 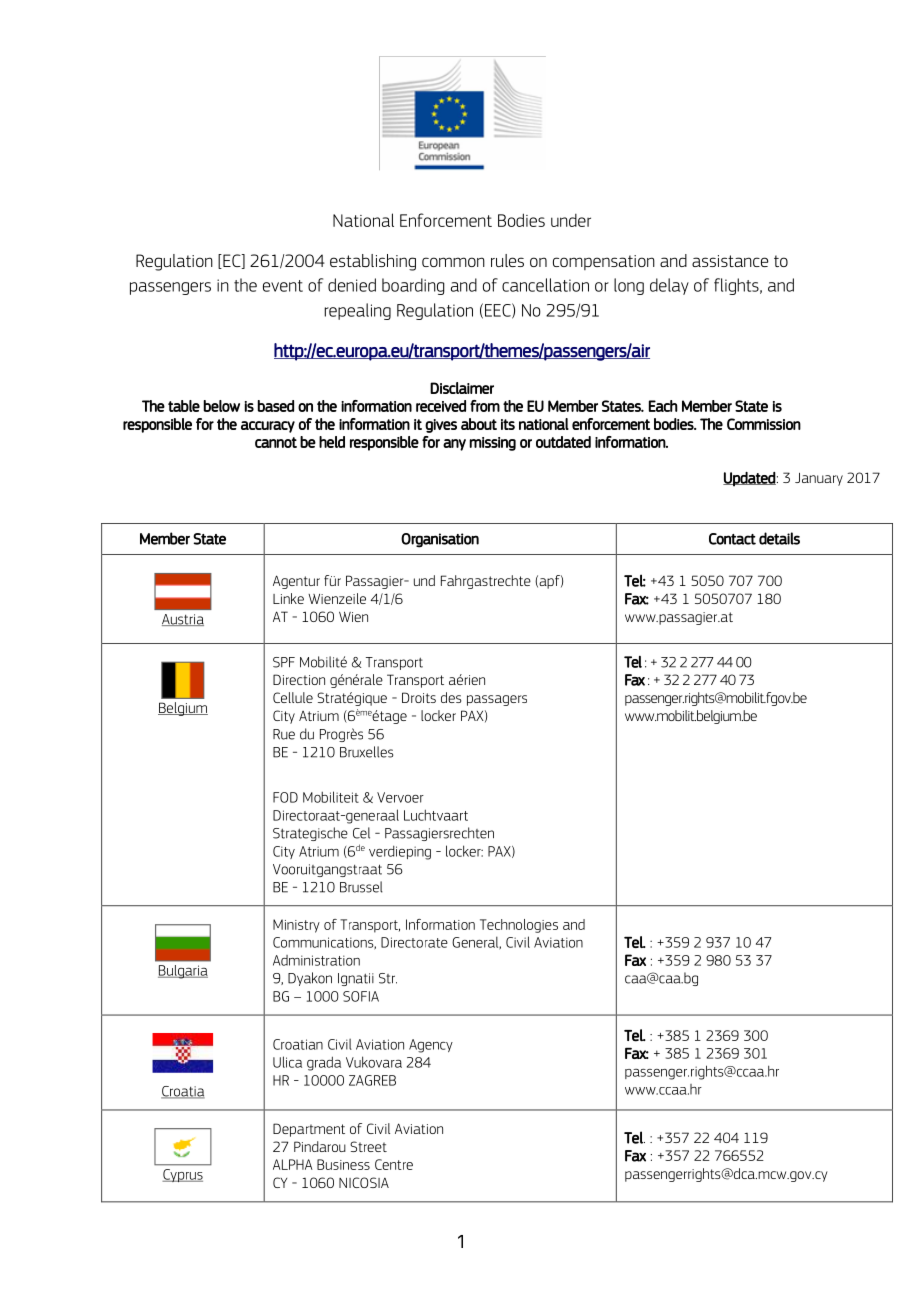 What do you see at coordinates (293, 1164) in the page?
I see `ALPHA` at bounding box center [293, 1164].
